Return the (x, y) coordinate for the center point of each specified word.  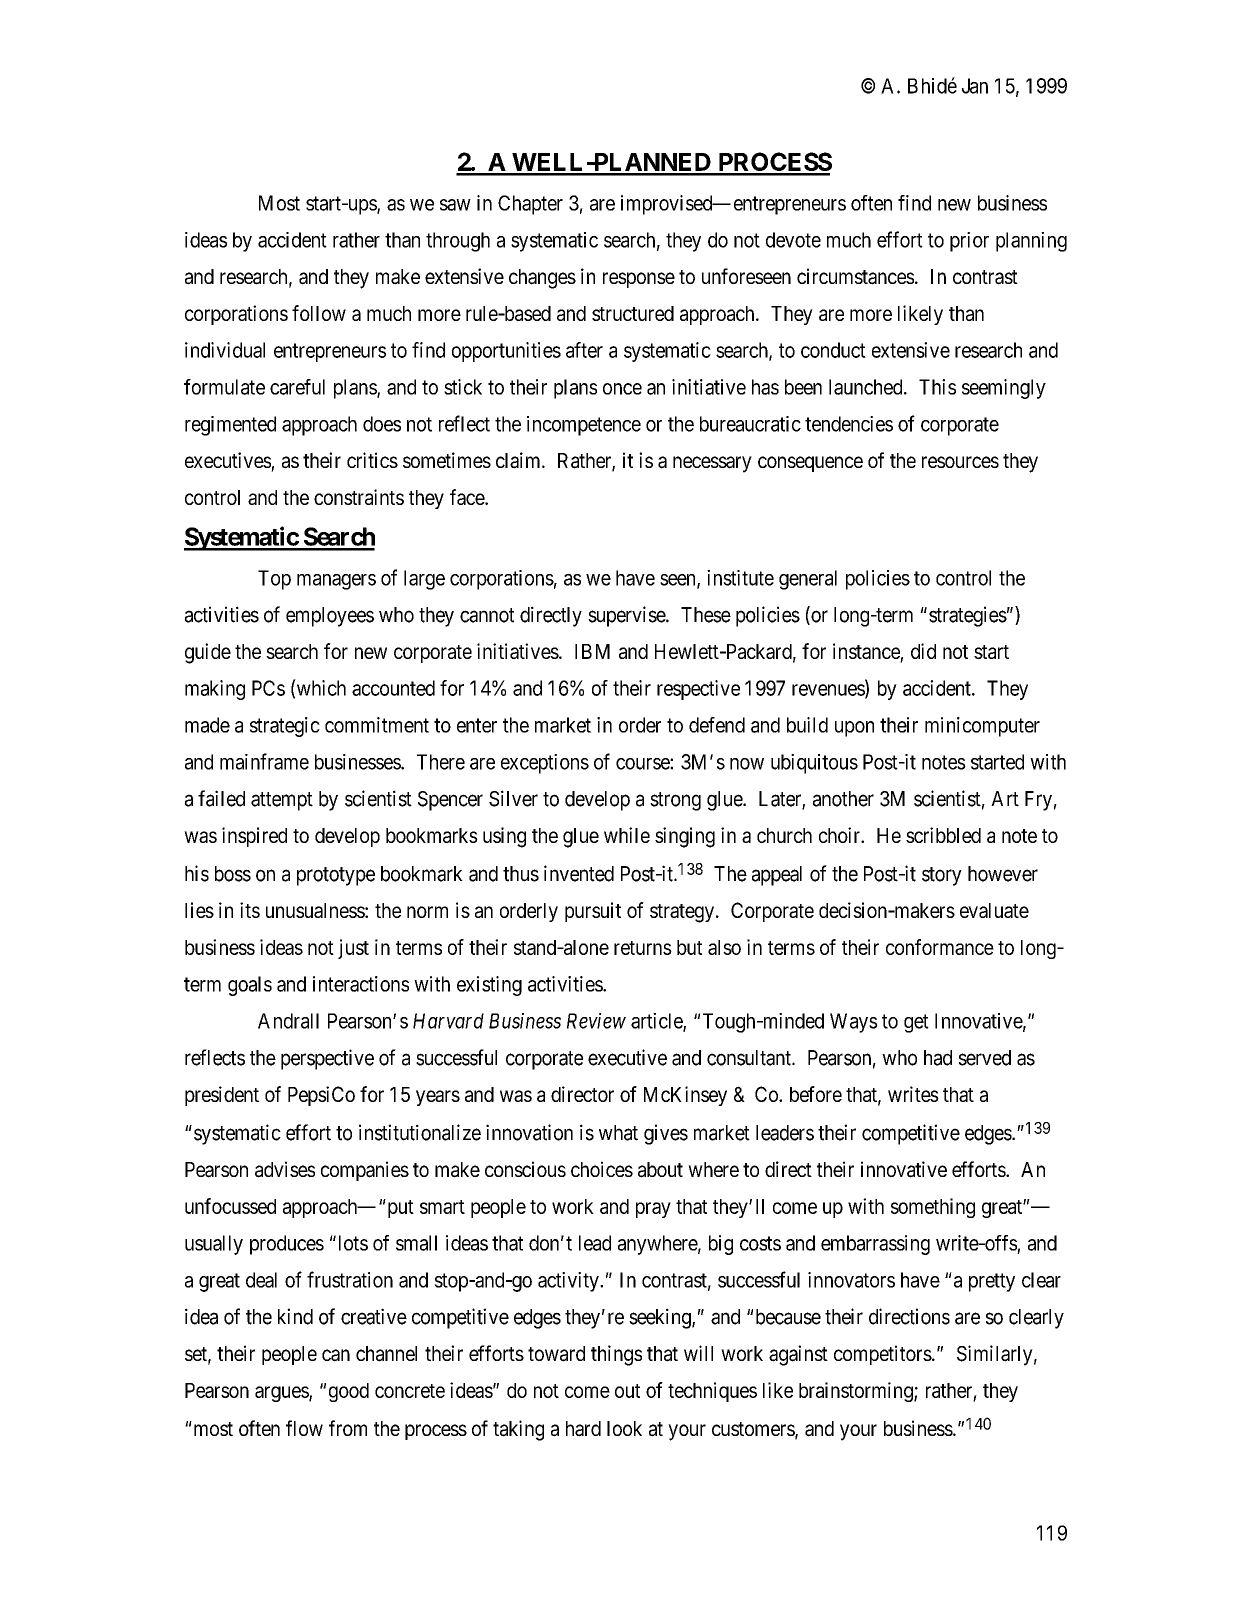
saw (455, 205)
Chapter (530, 205)
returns (643, 948)
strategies (968, 616)
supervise (627, 616)
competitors (883, 1355)
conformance (940, 947)
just (353, 949)
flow (304, 1428)
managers (336, 582)
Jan (975, 86)
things (616, 1355)
